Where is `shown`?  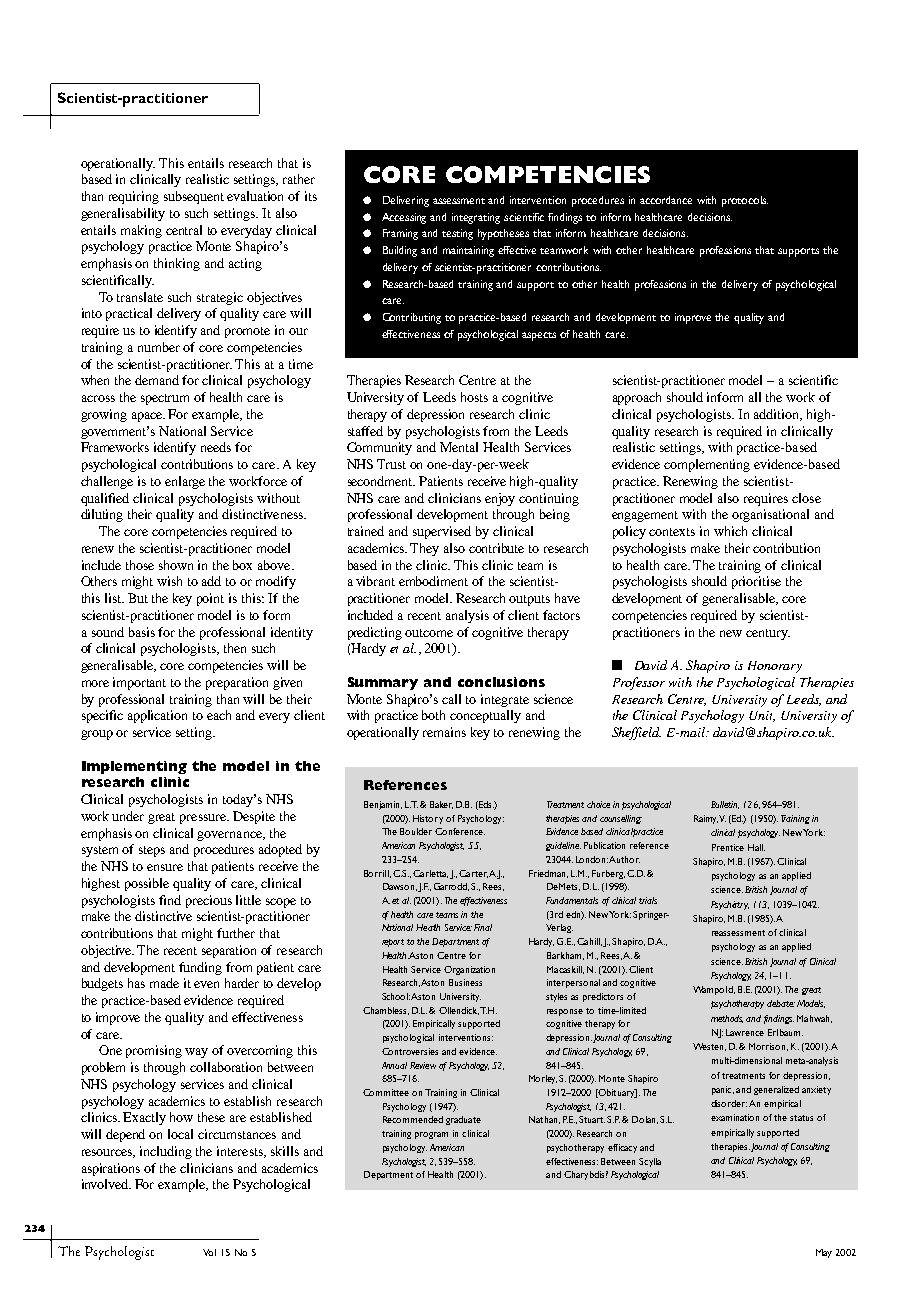 shown is located at coordinates (176, 565).
